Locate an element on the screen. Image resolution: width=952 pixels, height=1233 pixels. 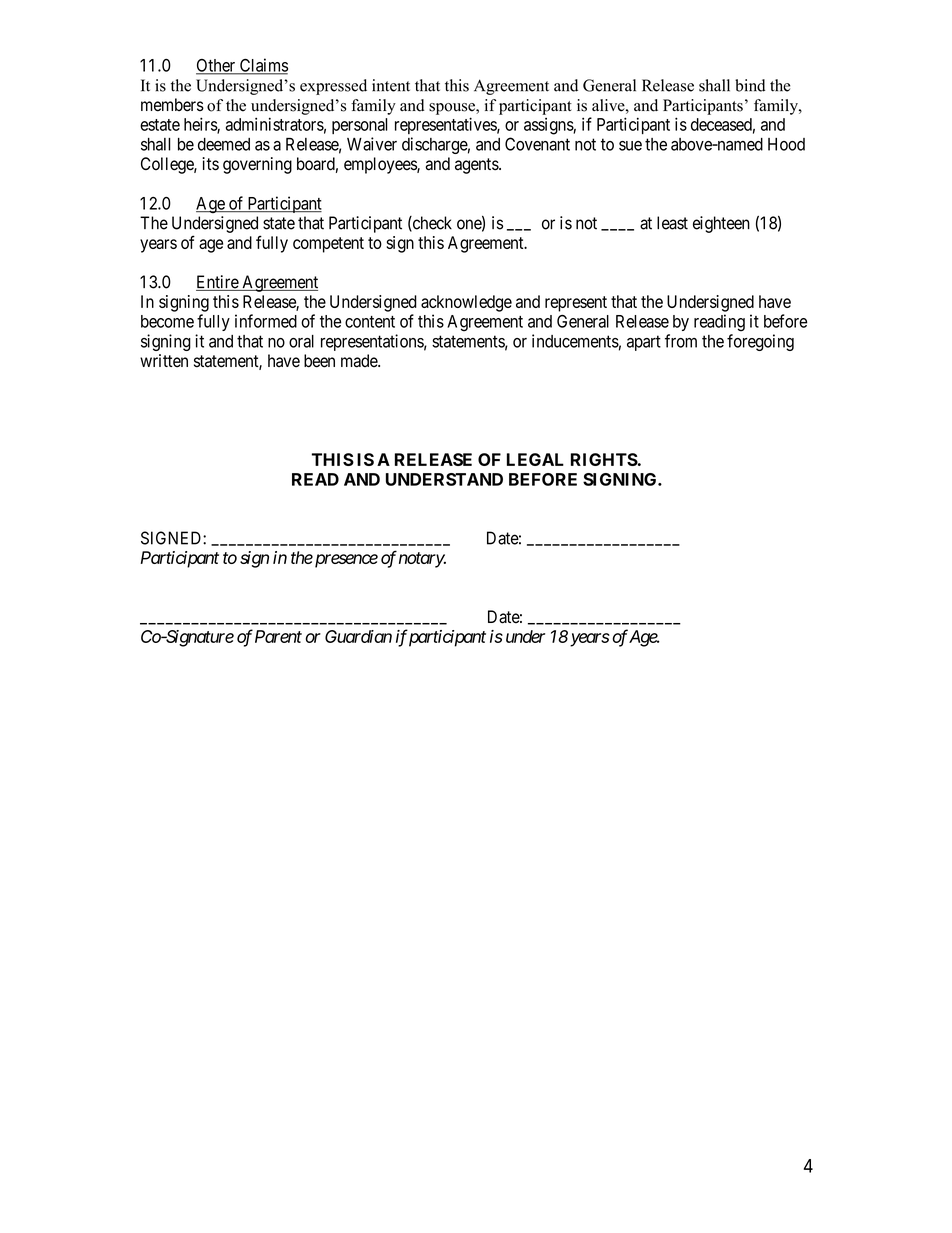
acknowledge is located at coordinates (466, 303).
